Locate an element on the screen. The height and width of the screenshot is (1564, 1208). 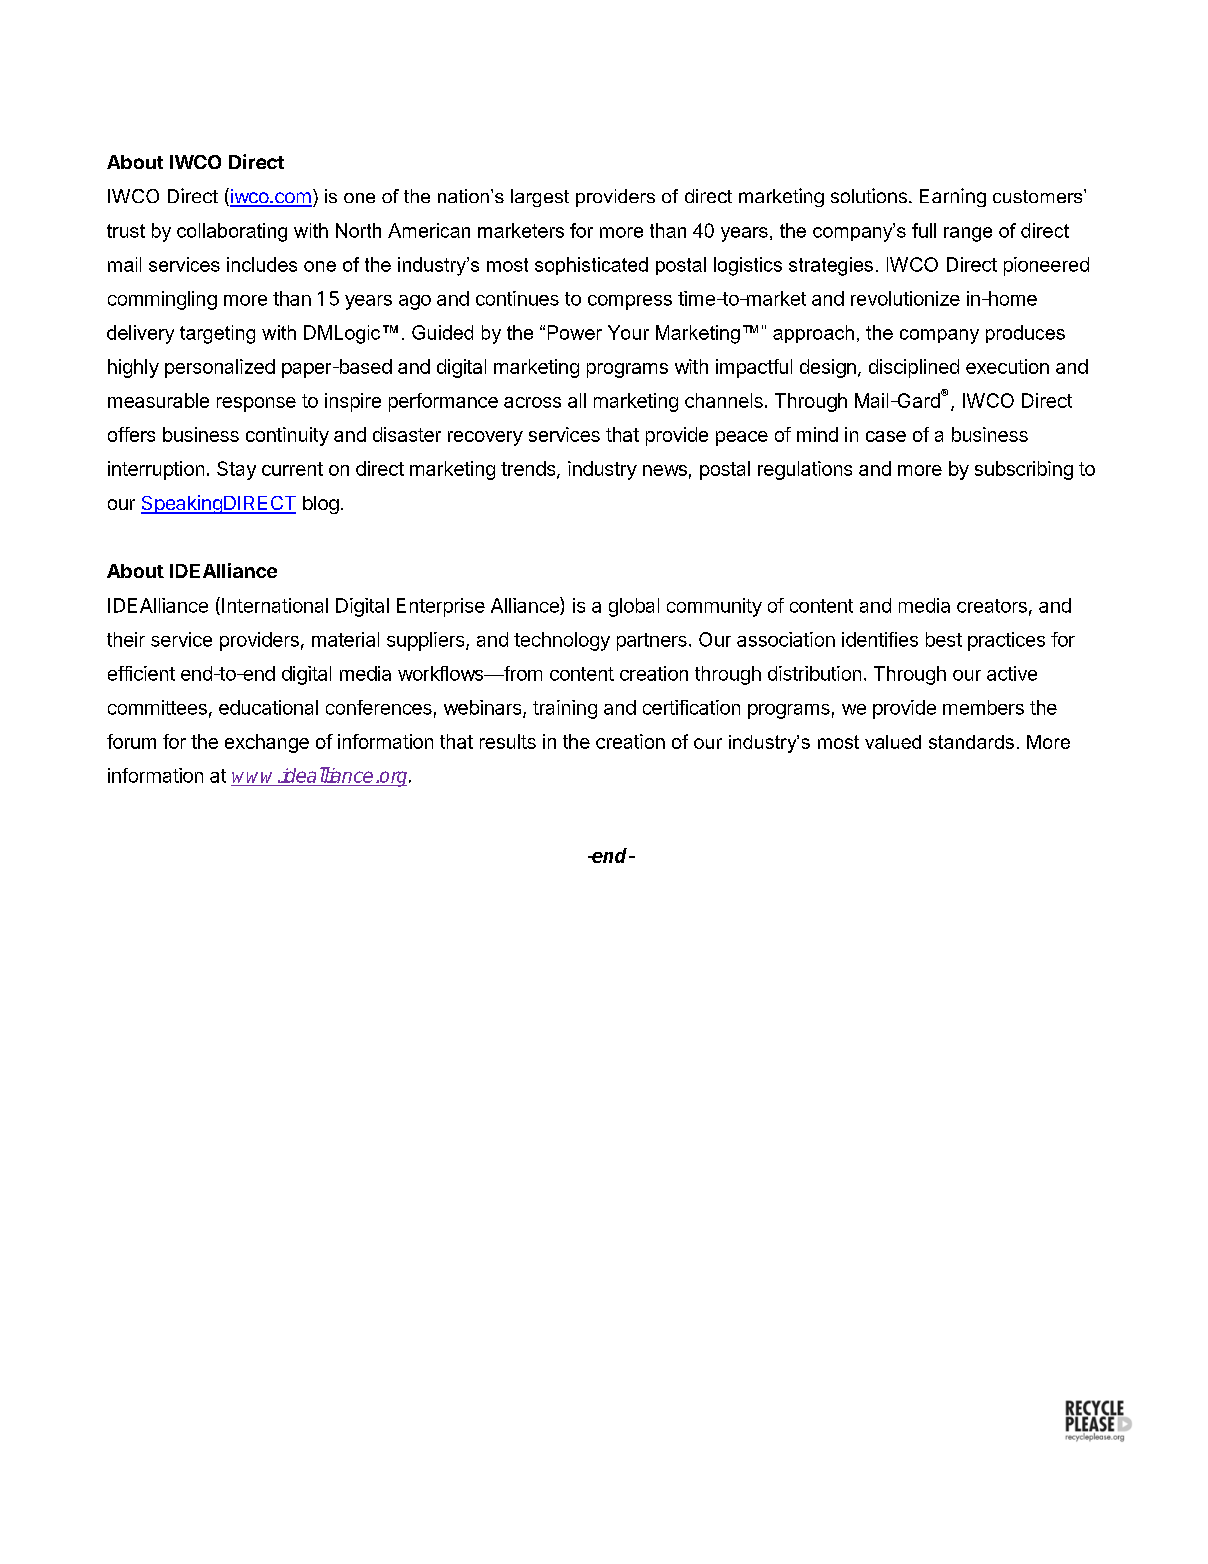
collaborating is located at coordinates (232, 232).
